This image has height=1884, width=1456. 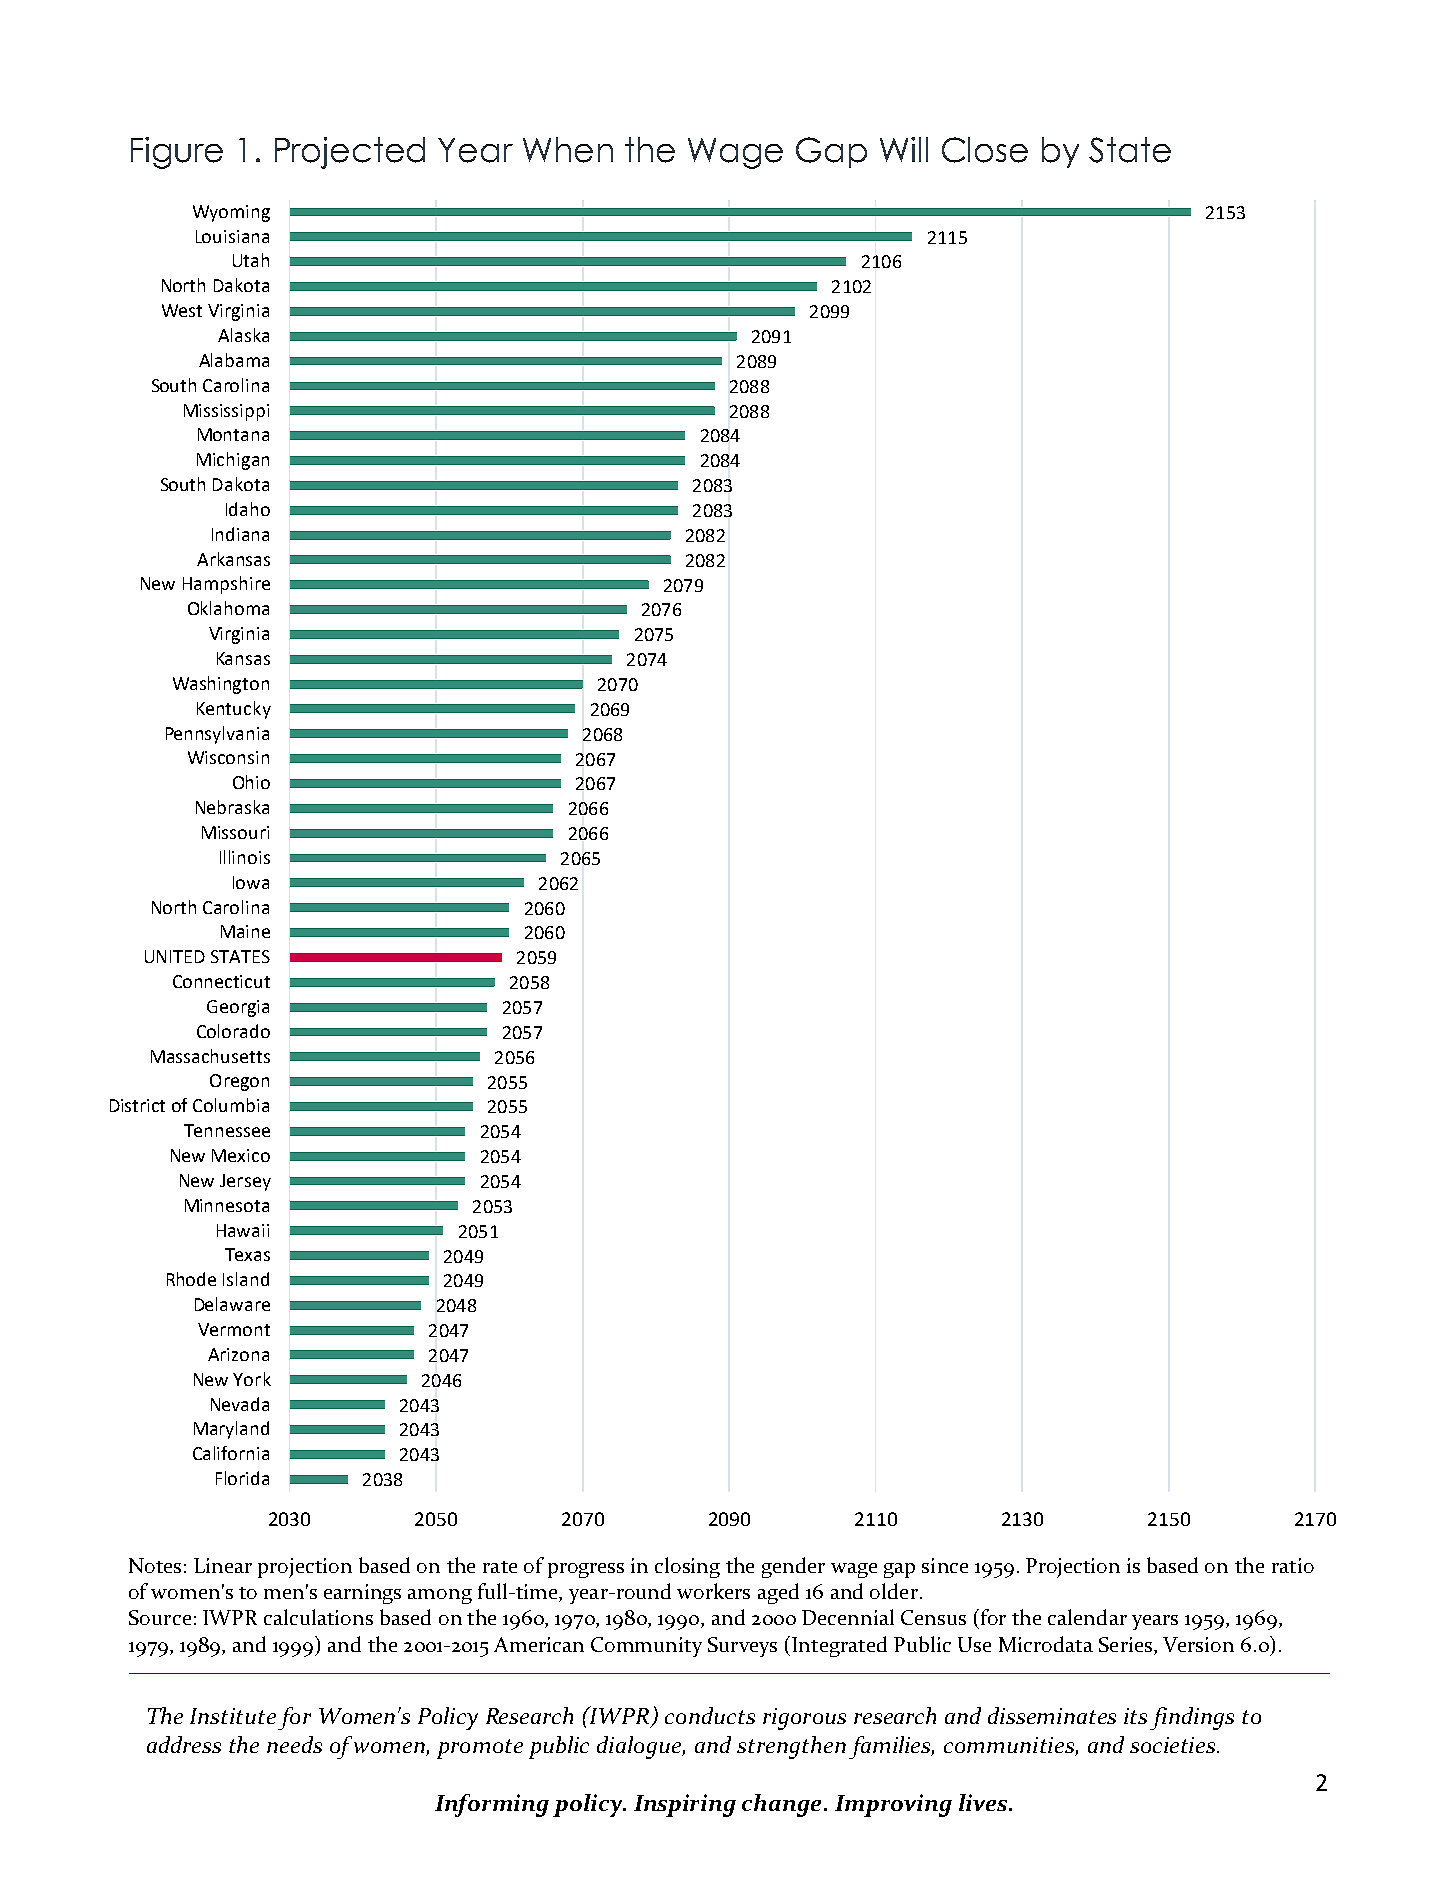 I want to click on Indiana, so click(x=240, y=534).
